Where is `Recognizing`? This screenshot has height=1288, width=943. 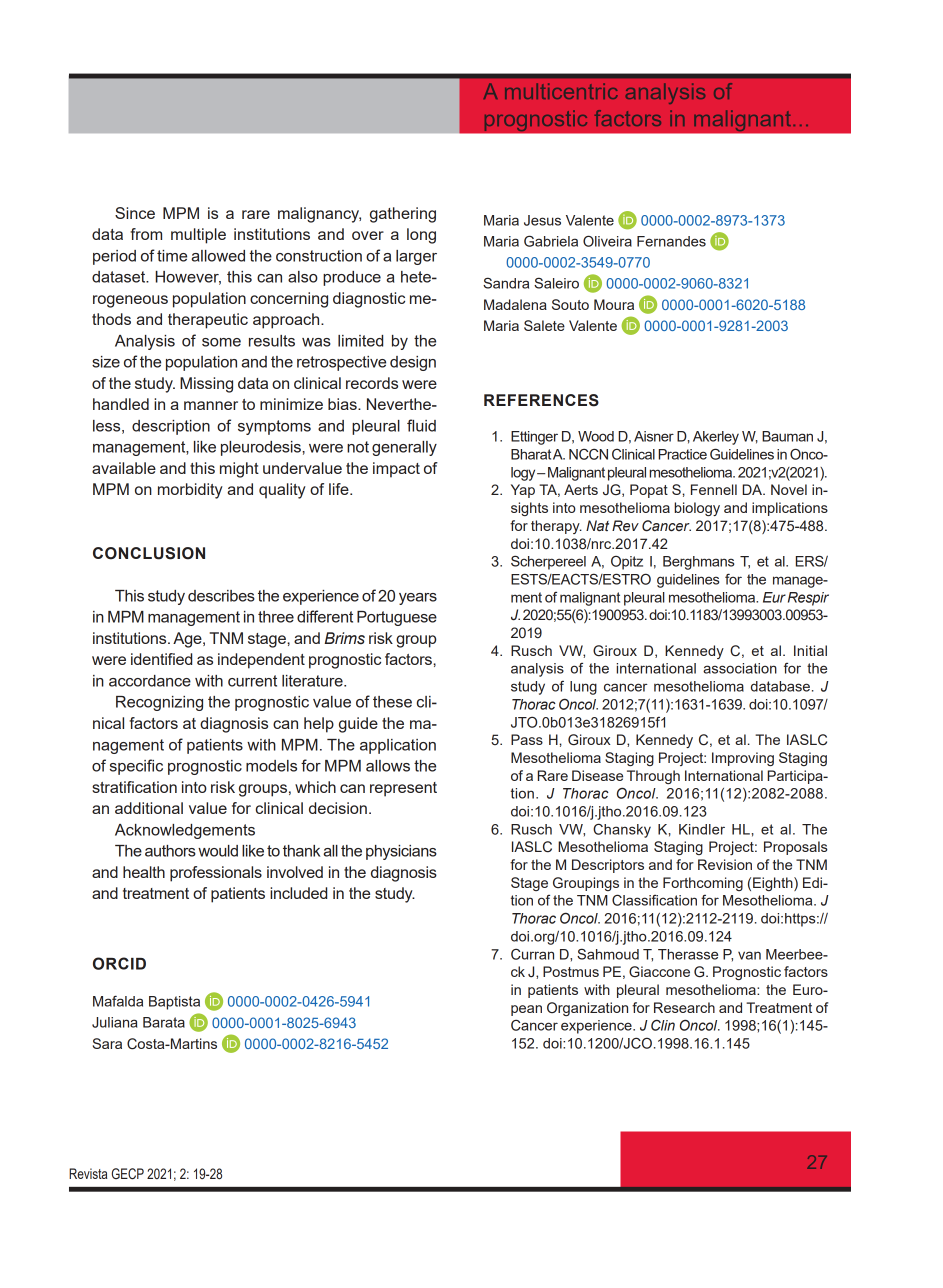 Recognizing is located at coordinates (159, 703).
